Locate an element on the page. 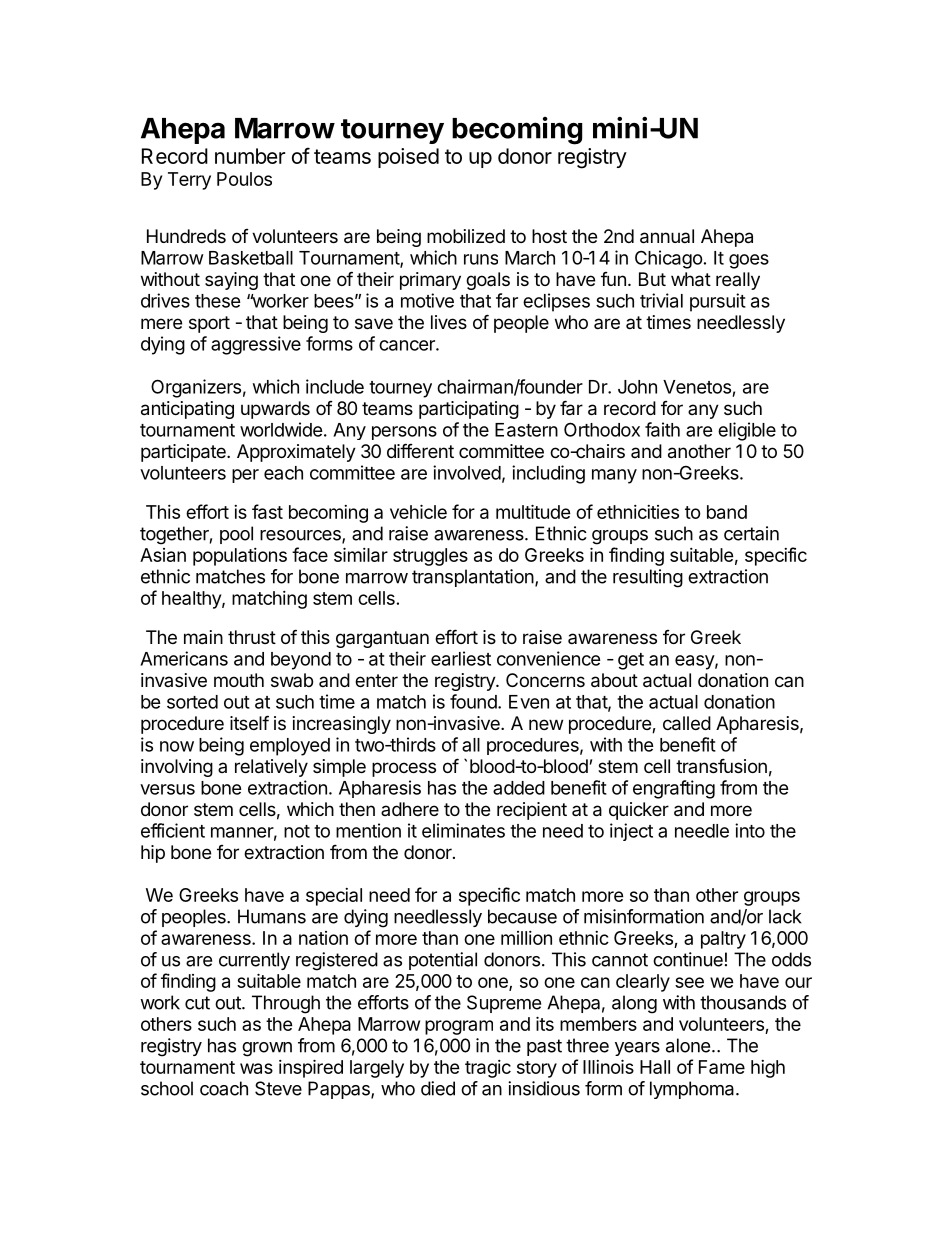 The height and width of the page is (1233, 952). was is located at coordinates (256, 1068).
